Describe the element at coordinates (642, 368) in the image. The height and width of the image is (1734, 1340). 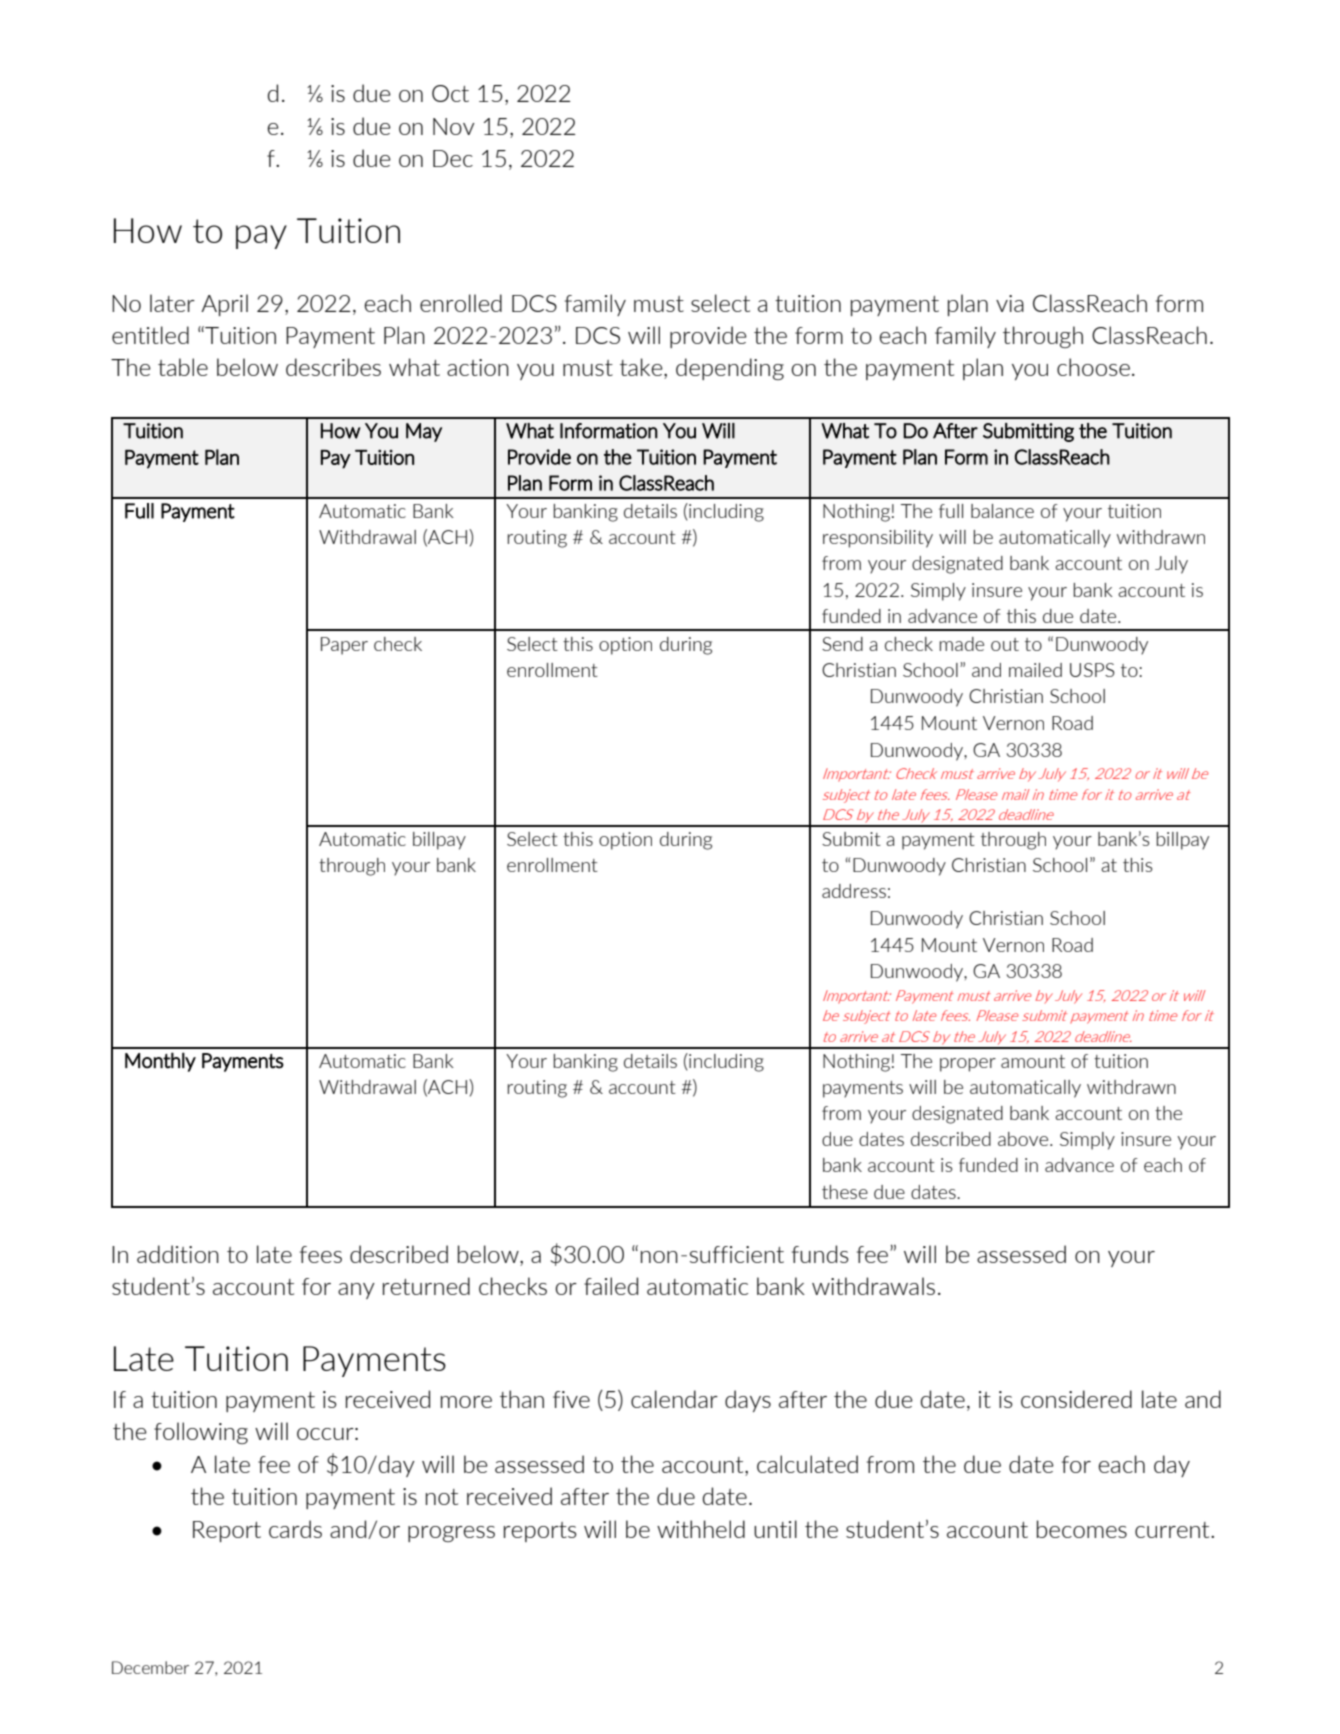
I see `take` at that location.
